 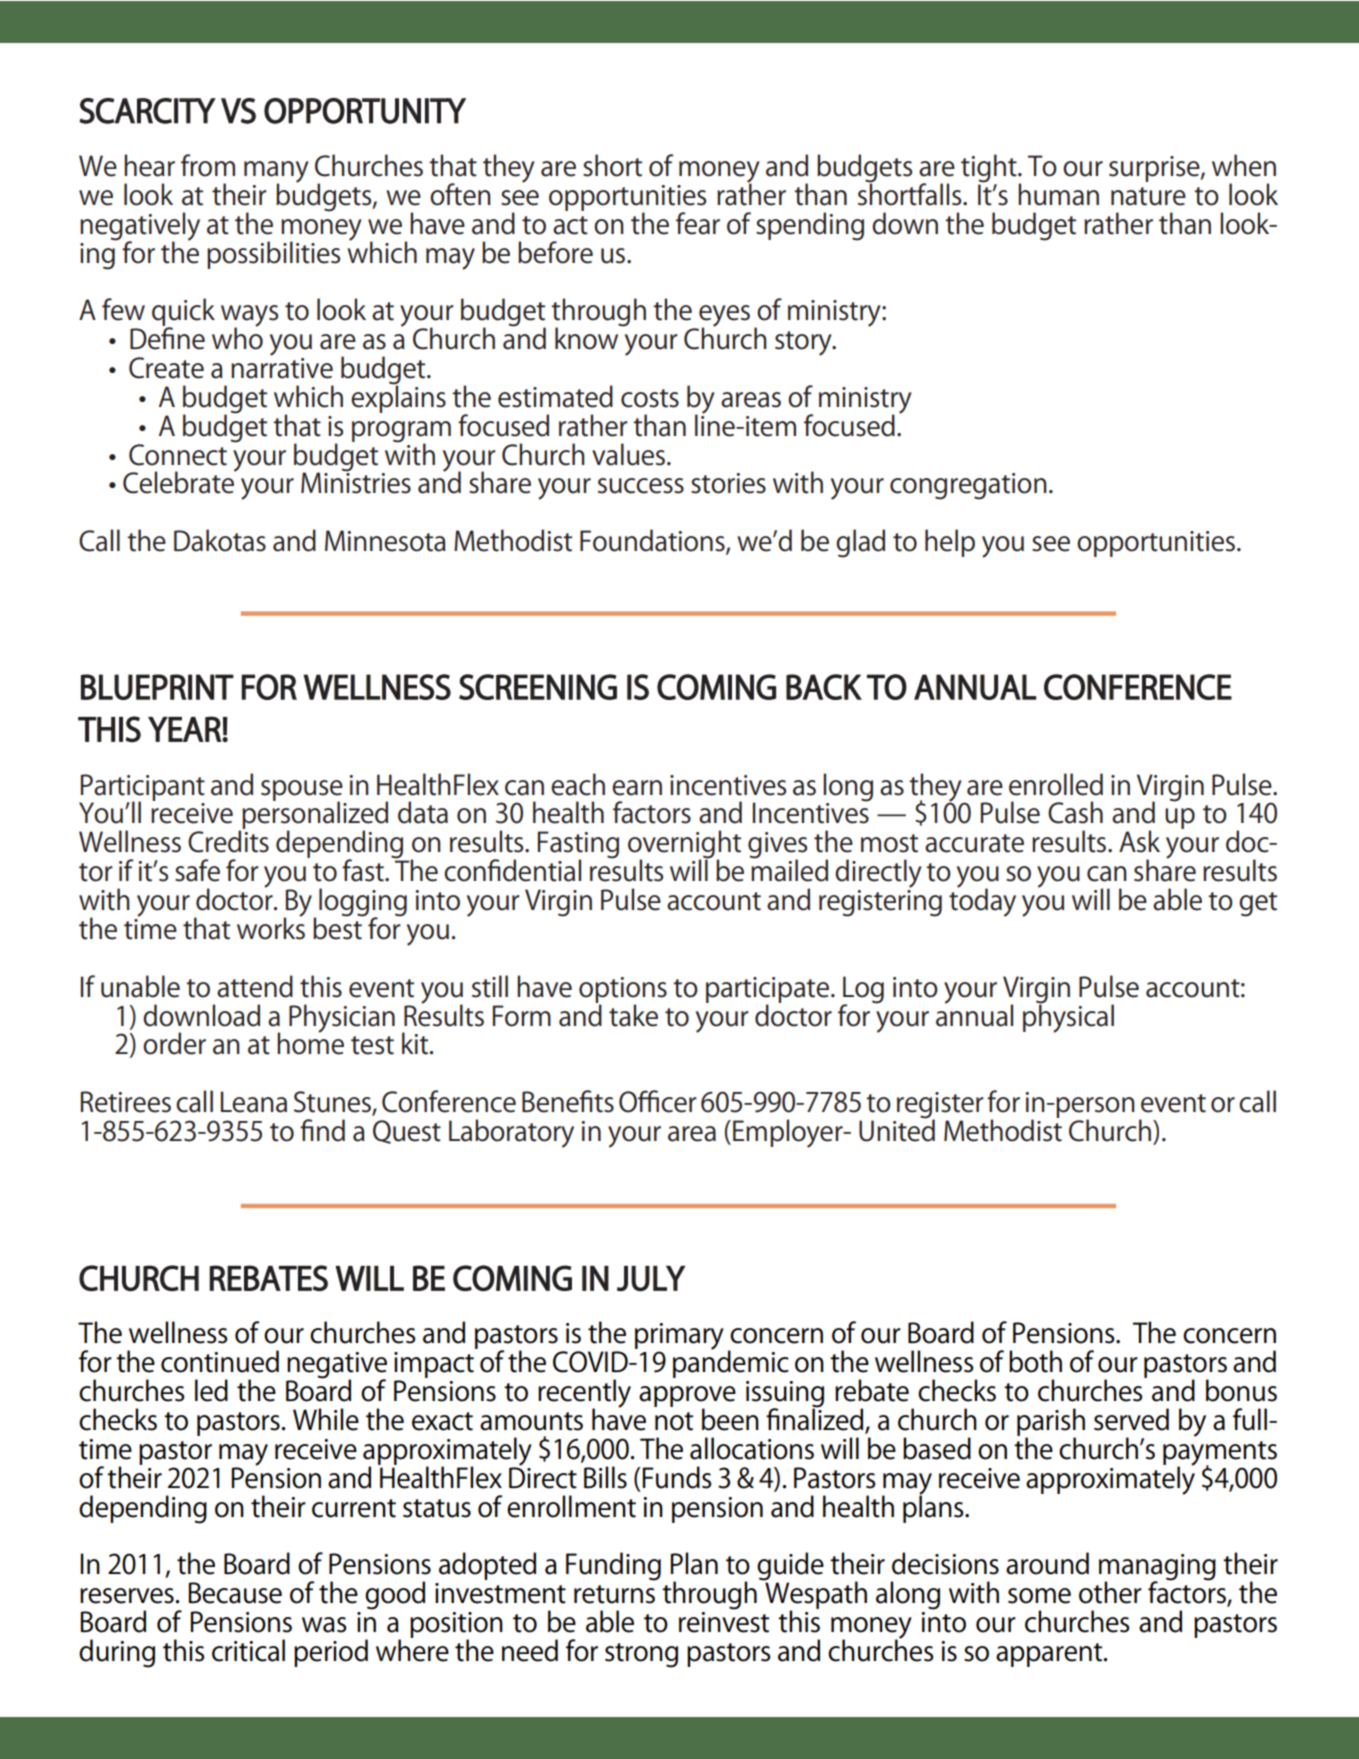 What do you see at coordinates (1139, 841) in the document?
I see `Ask` at bounding box center [1139, 841].
